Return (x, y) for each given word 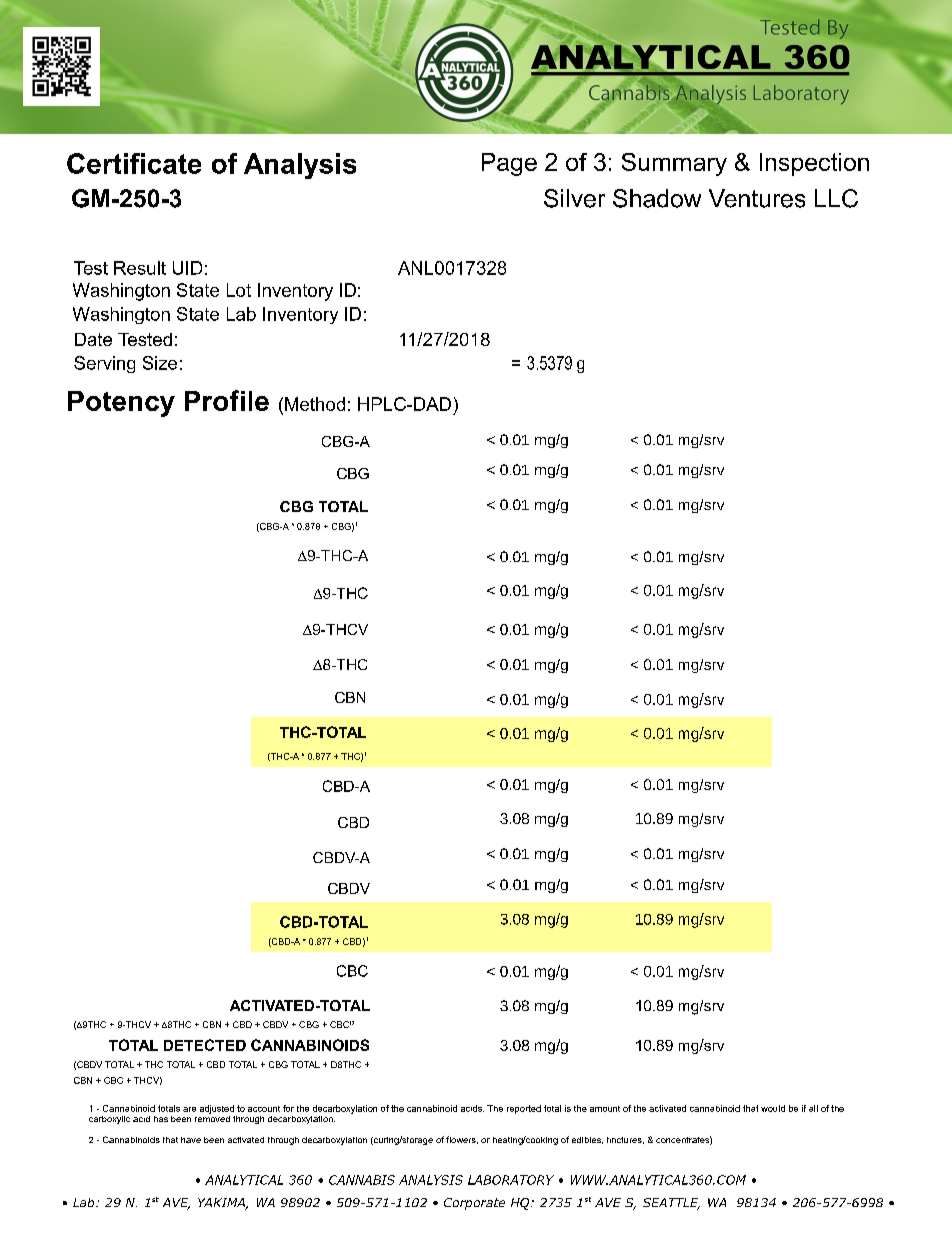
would (773, 1108)
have (191, 1140)
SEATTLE (671, 1204)
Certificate (134, 163)
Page (509, 164)
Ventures (757, 198)
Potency (121, 404)
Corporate (474, 1204)
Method (315, 404)
